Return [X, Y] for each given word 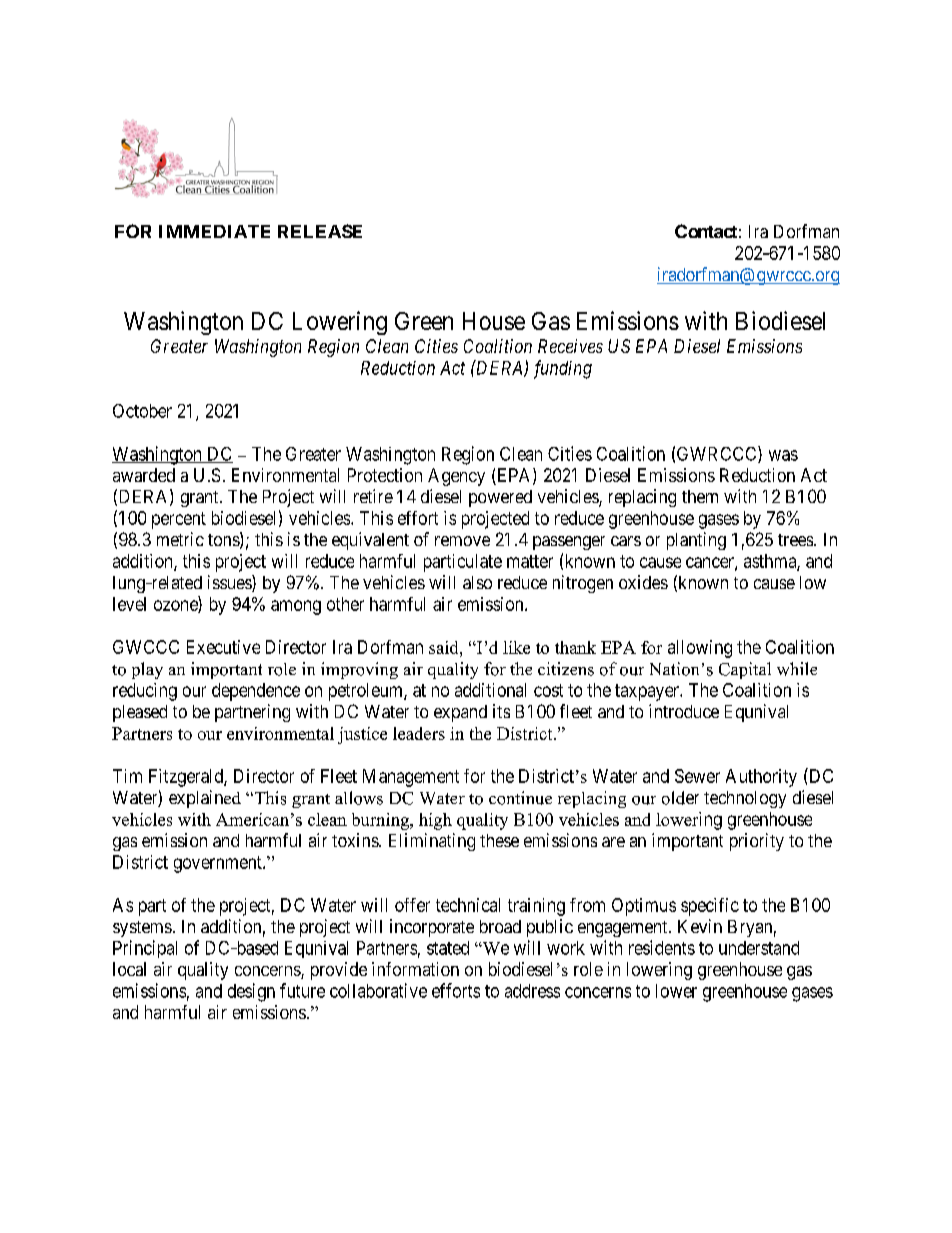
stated [448, 948]
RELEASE [320, 231]
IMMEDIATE [214, 231]
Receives [570, 346]
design [251, 992]
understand [759, 948]
